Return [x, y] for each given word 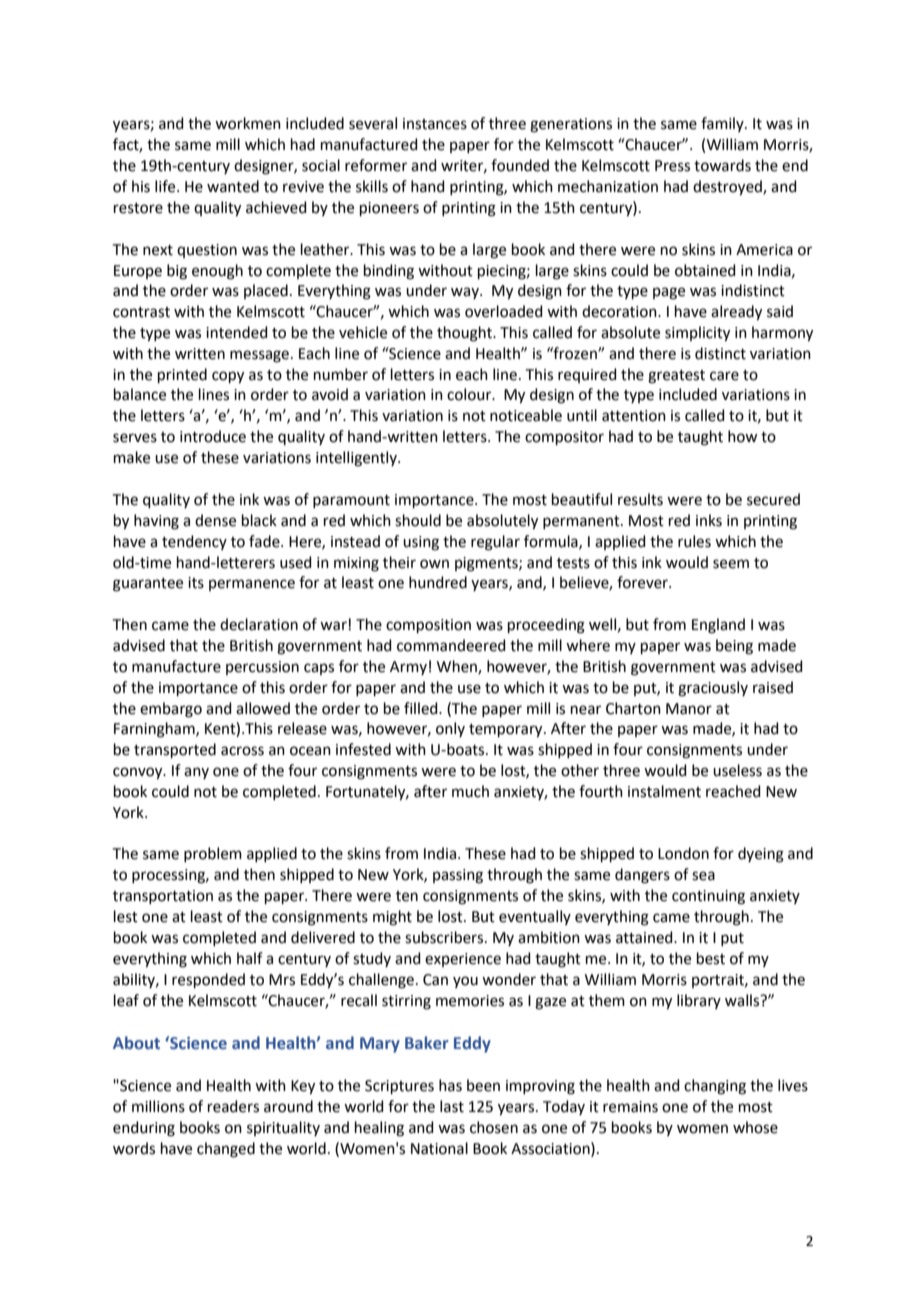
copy [228, 377]
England [718, 626]
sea [703, 876]
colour [470, 394]
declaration [259, 624]
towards [722, 165]
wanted [233, 186]
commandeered [451, 645]
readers [233, 1106]
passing [458, 876]
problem [213, 854]
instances [435, 124]
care [724, 376]
